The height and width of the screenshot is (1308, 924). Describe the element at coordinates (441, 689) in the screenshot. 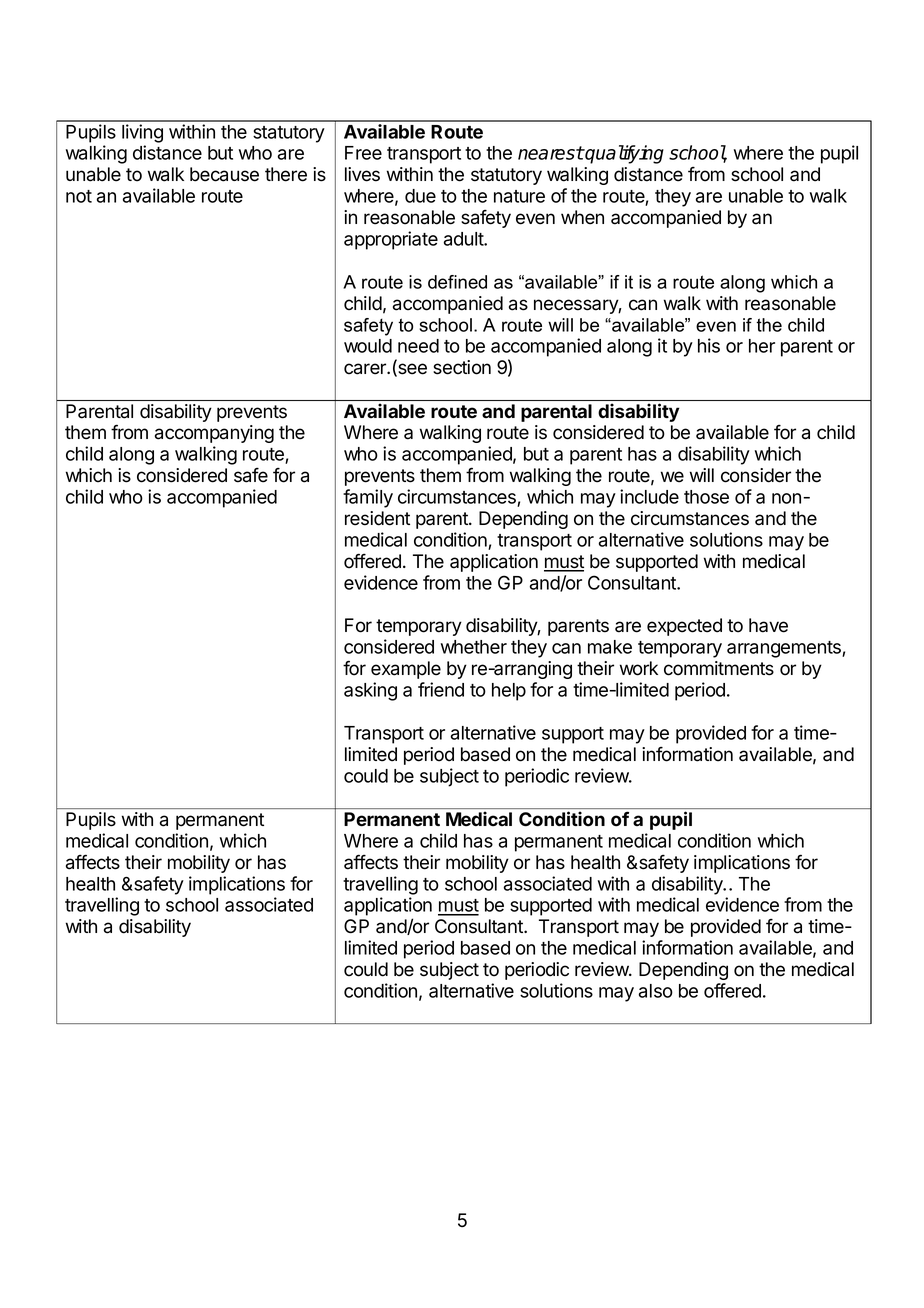

I see `friend` at that location.
